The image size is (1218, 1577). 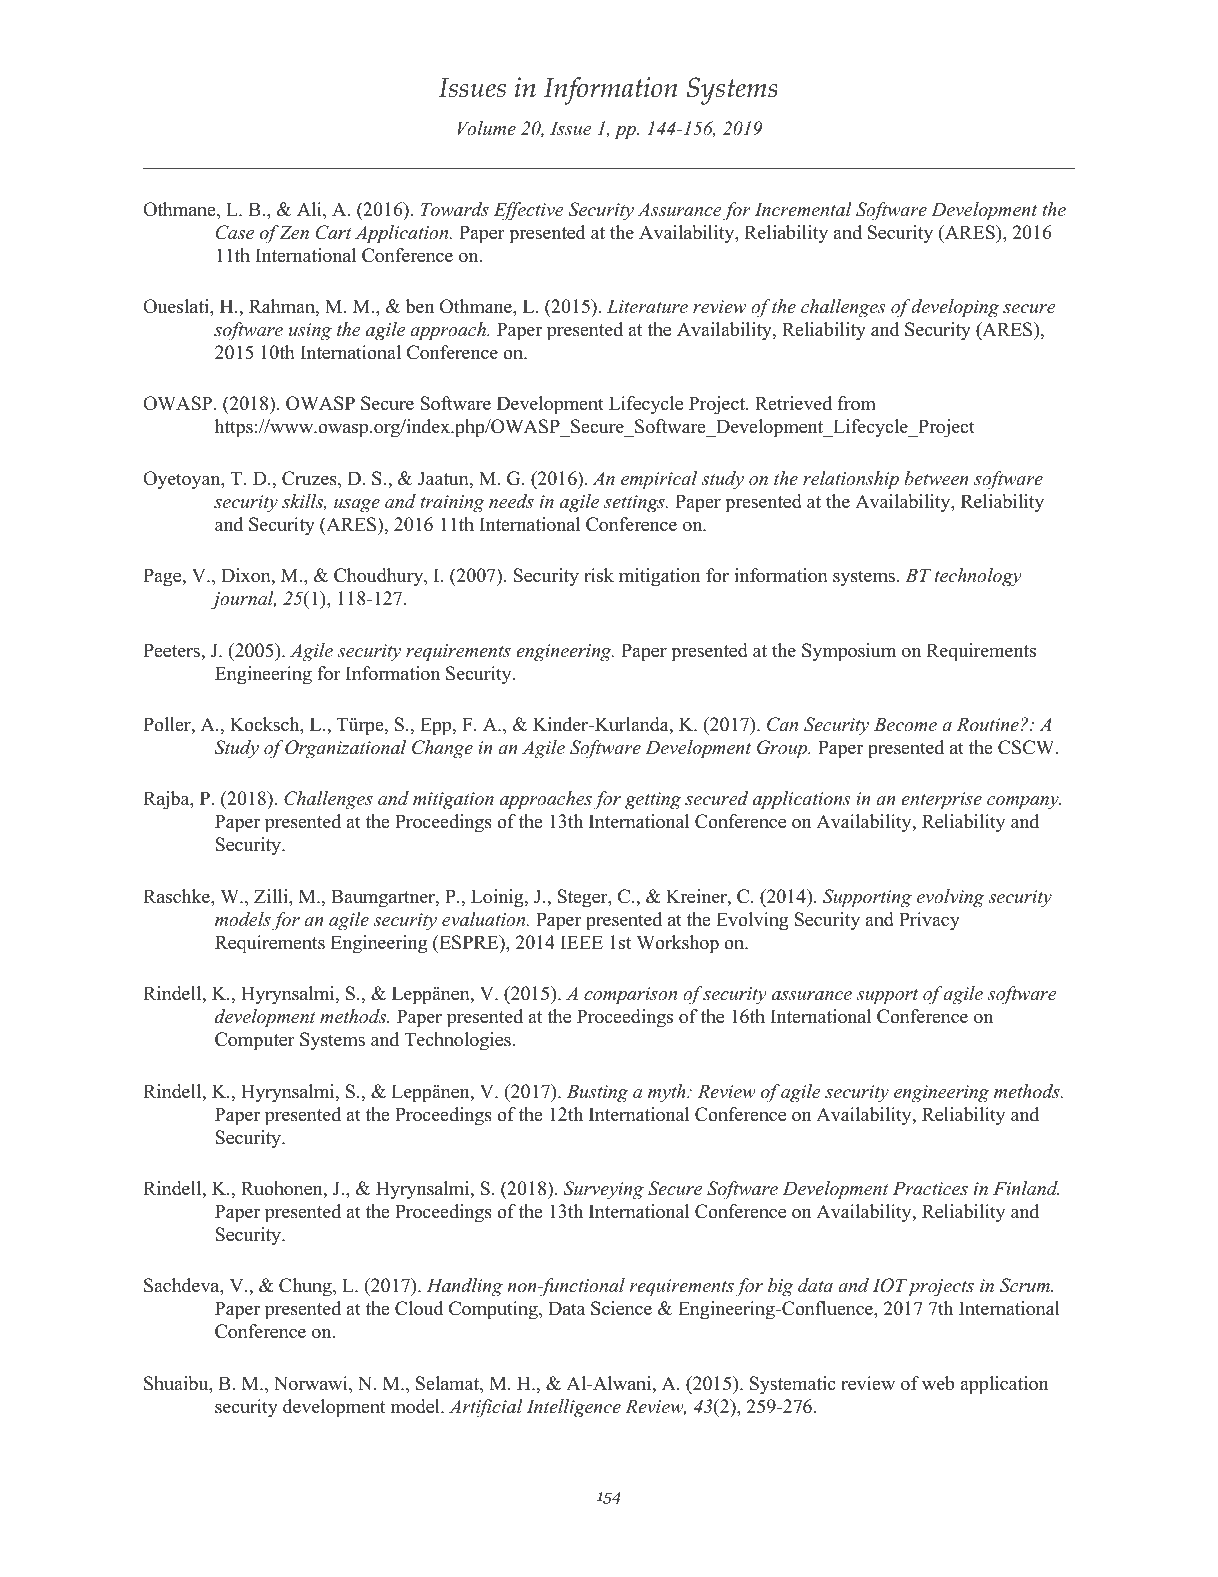 I want to click on Computer, so click(x=254, y=1041).
